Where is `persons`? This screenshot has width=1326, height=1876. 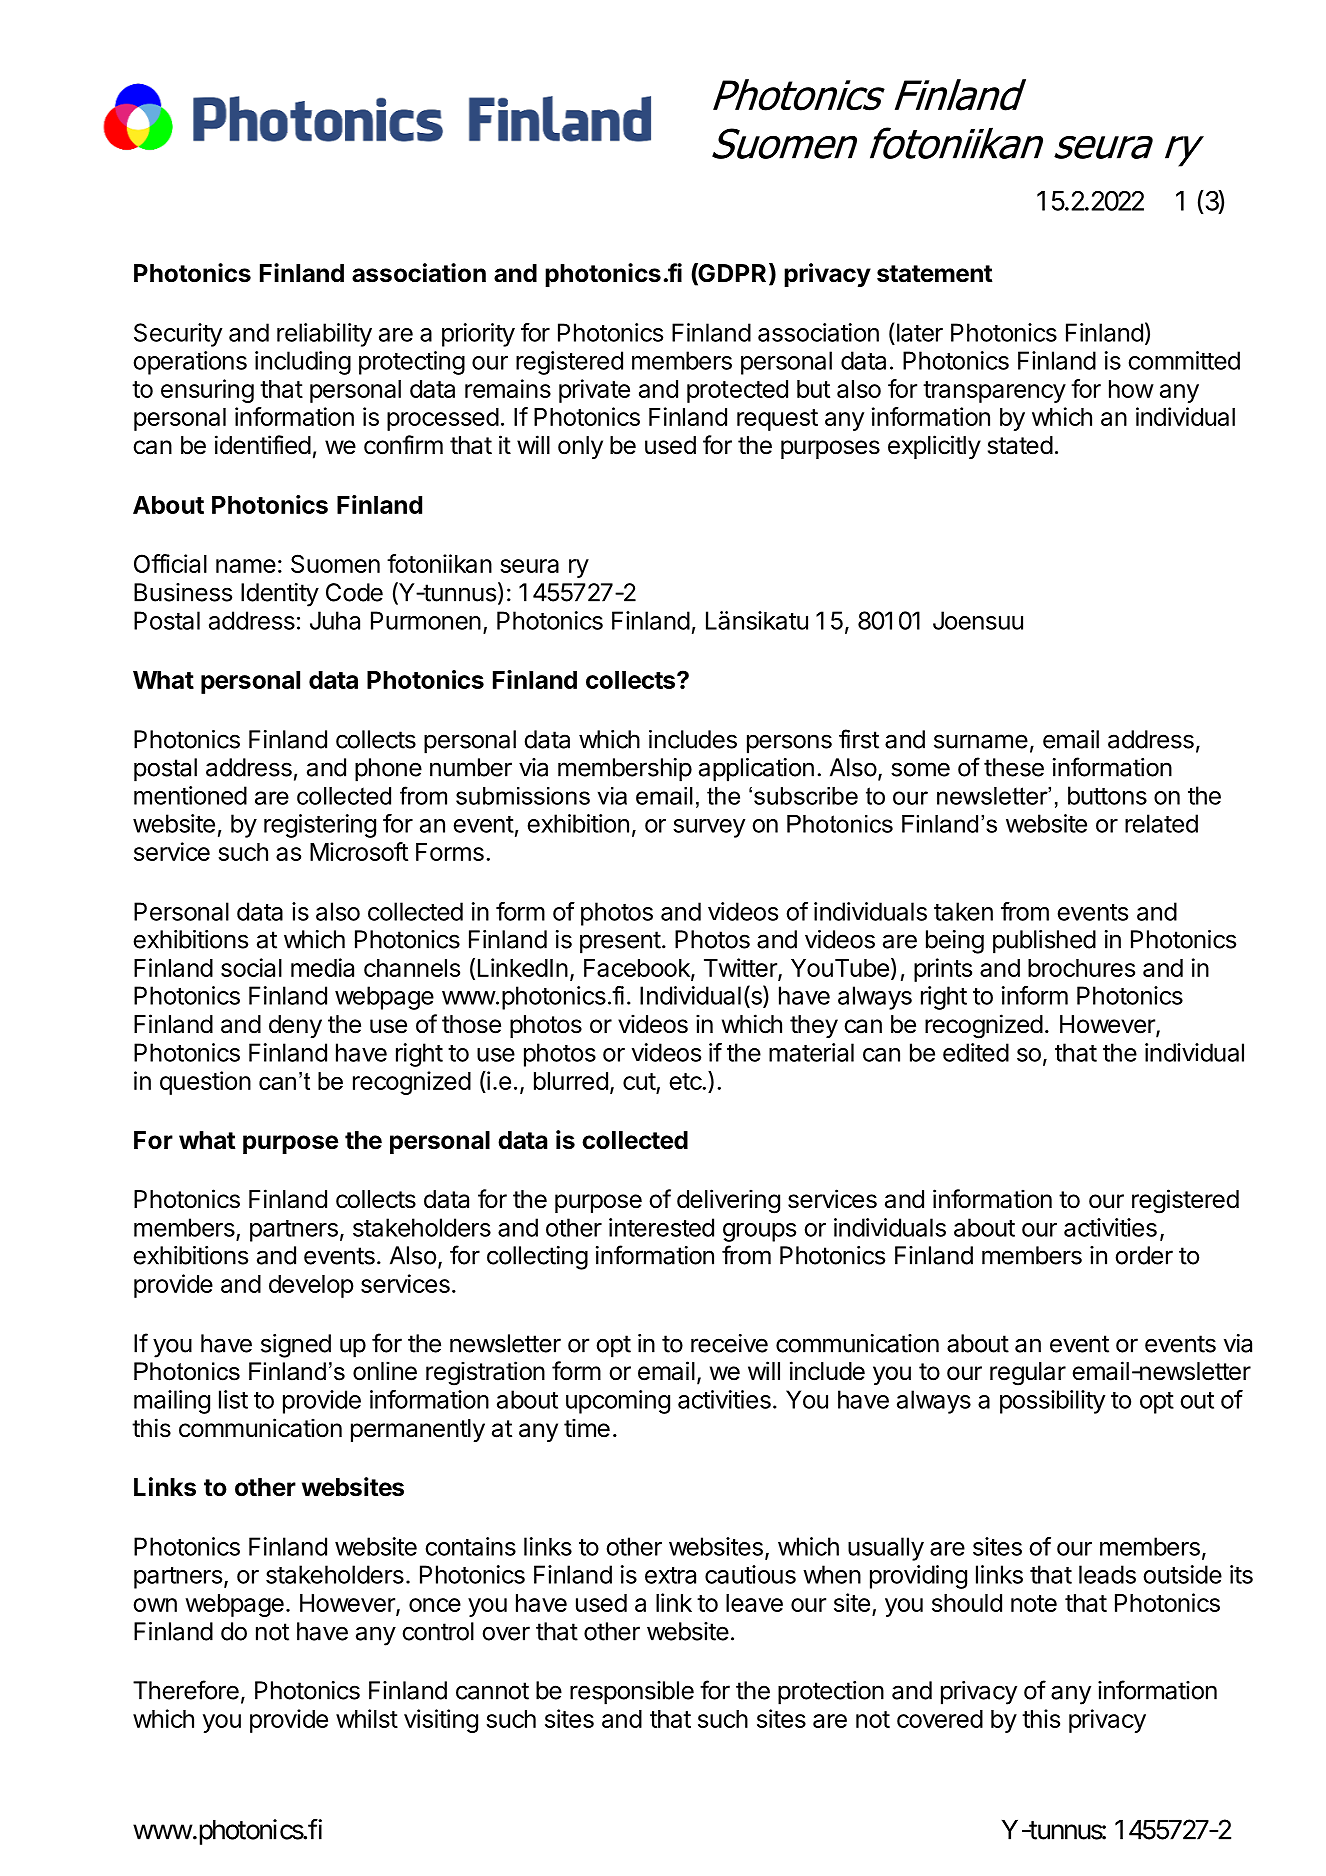
persons is located at coordinates (789, 744).
